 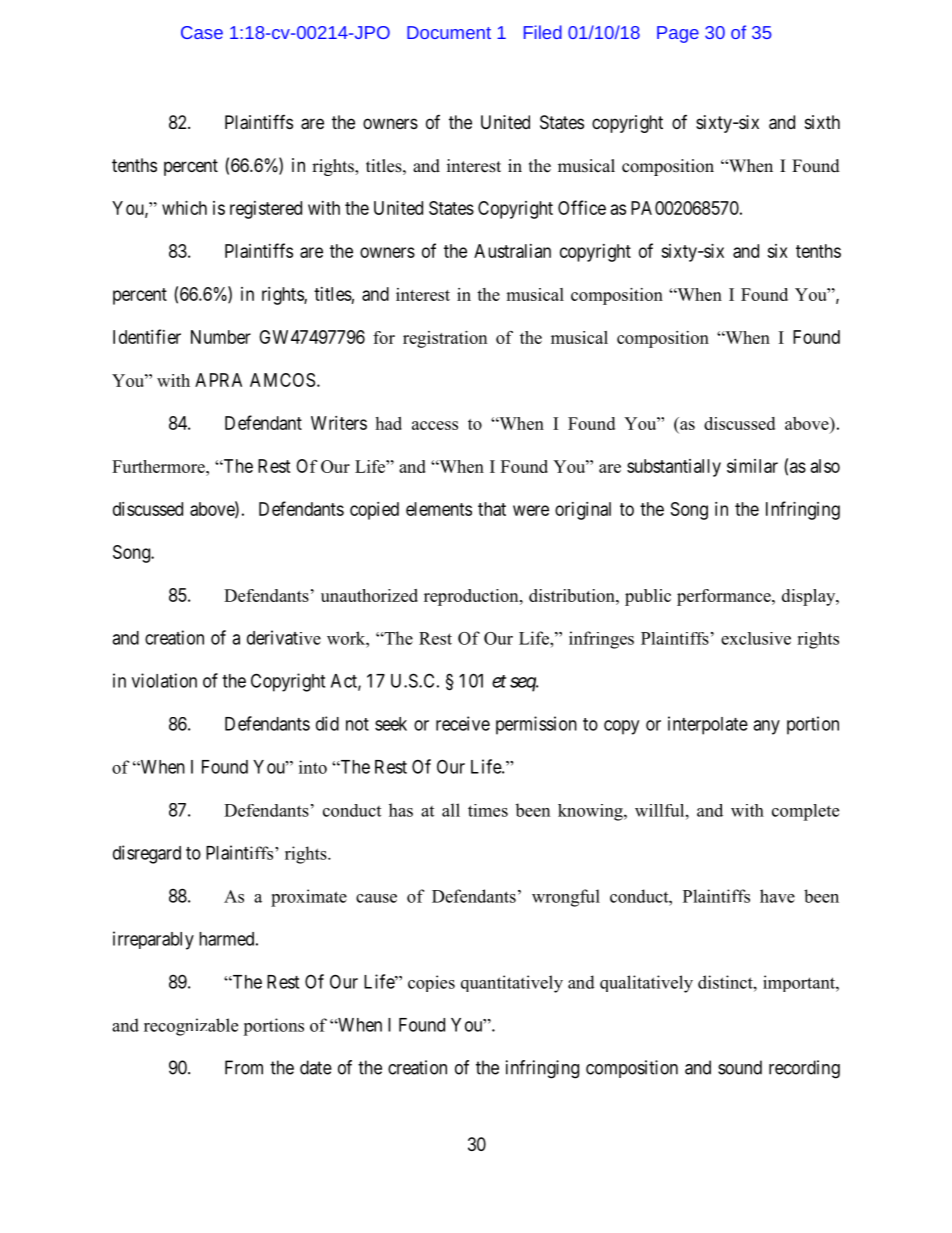 What do you see at coordinates (678, 34) in the document?
I see `Page` at bounding box center [678, 34].
